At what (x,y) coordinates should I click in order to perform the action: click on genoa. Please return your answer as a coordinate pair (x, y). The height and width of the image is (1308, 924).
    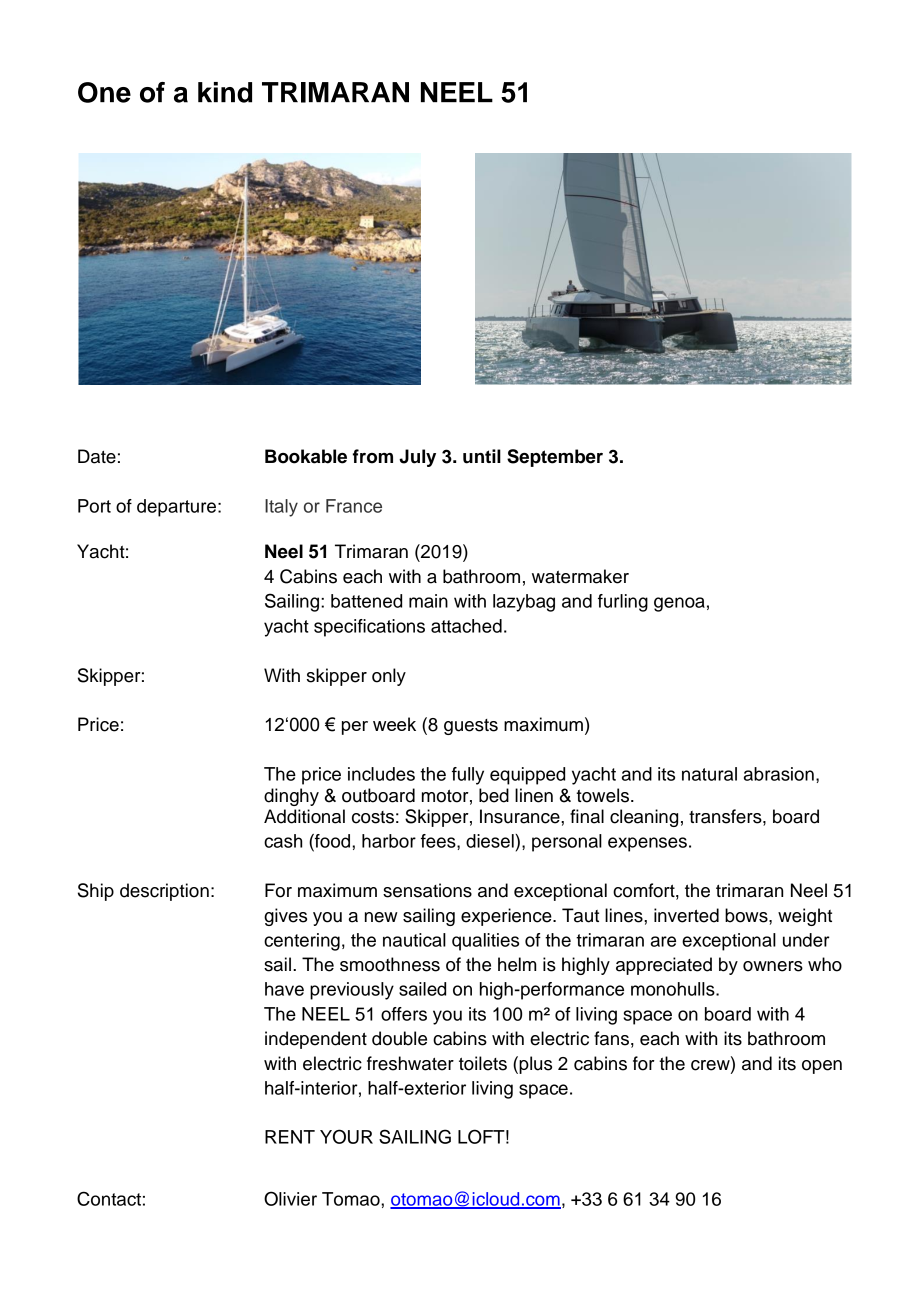
    Looking at the image, I should click on (679, 604).
